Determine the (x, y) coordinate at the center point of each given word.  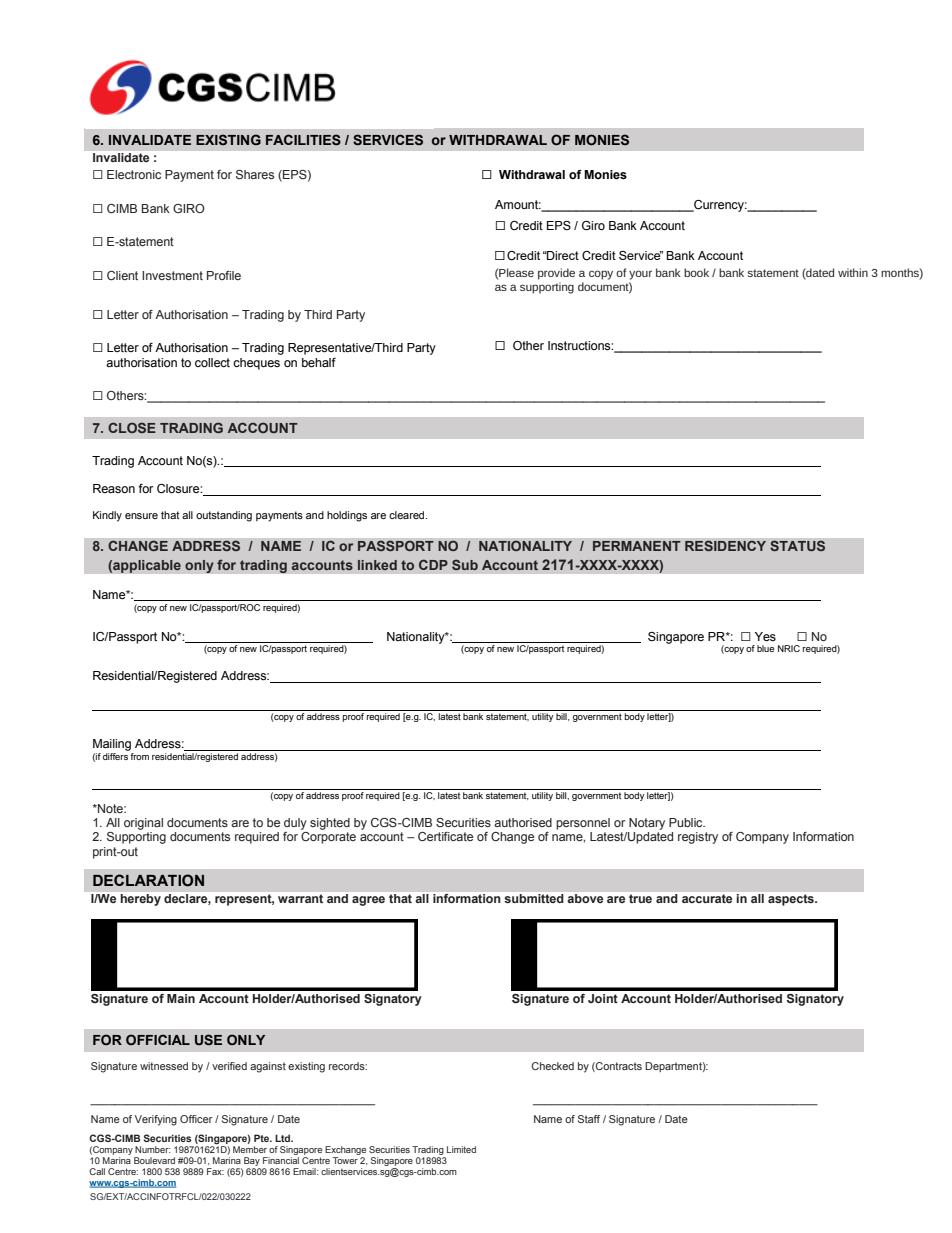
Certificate (445, 836)
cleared (408, 515)
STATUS (797, 546)
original (143, 824)
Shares (255, 174)
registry (698, 838)
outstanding (224, 516)
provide (556, 274)
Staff (589, 1119)
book (696, 272)
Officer (196, 1119)
